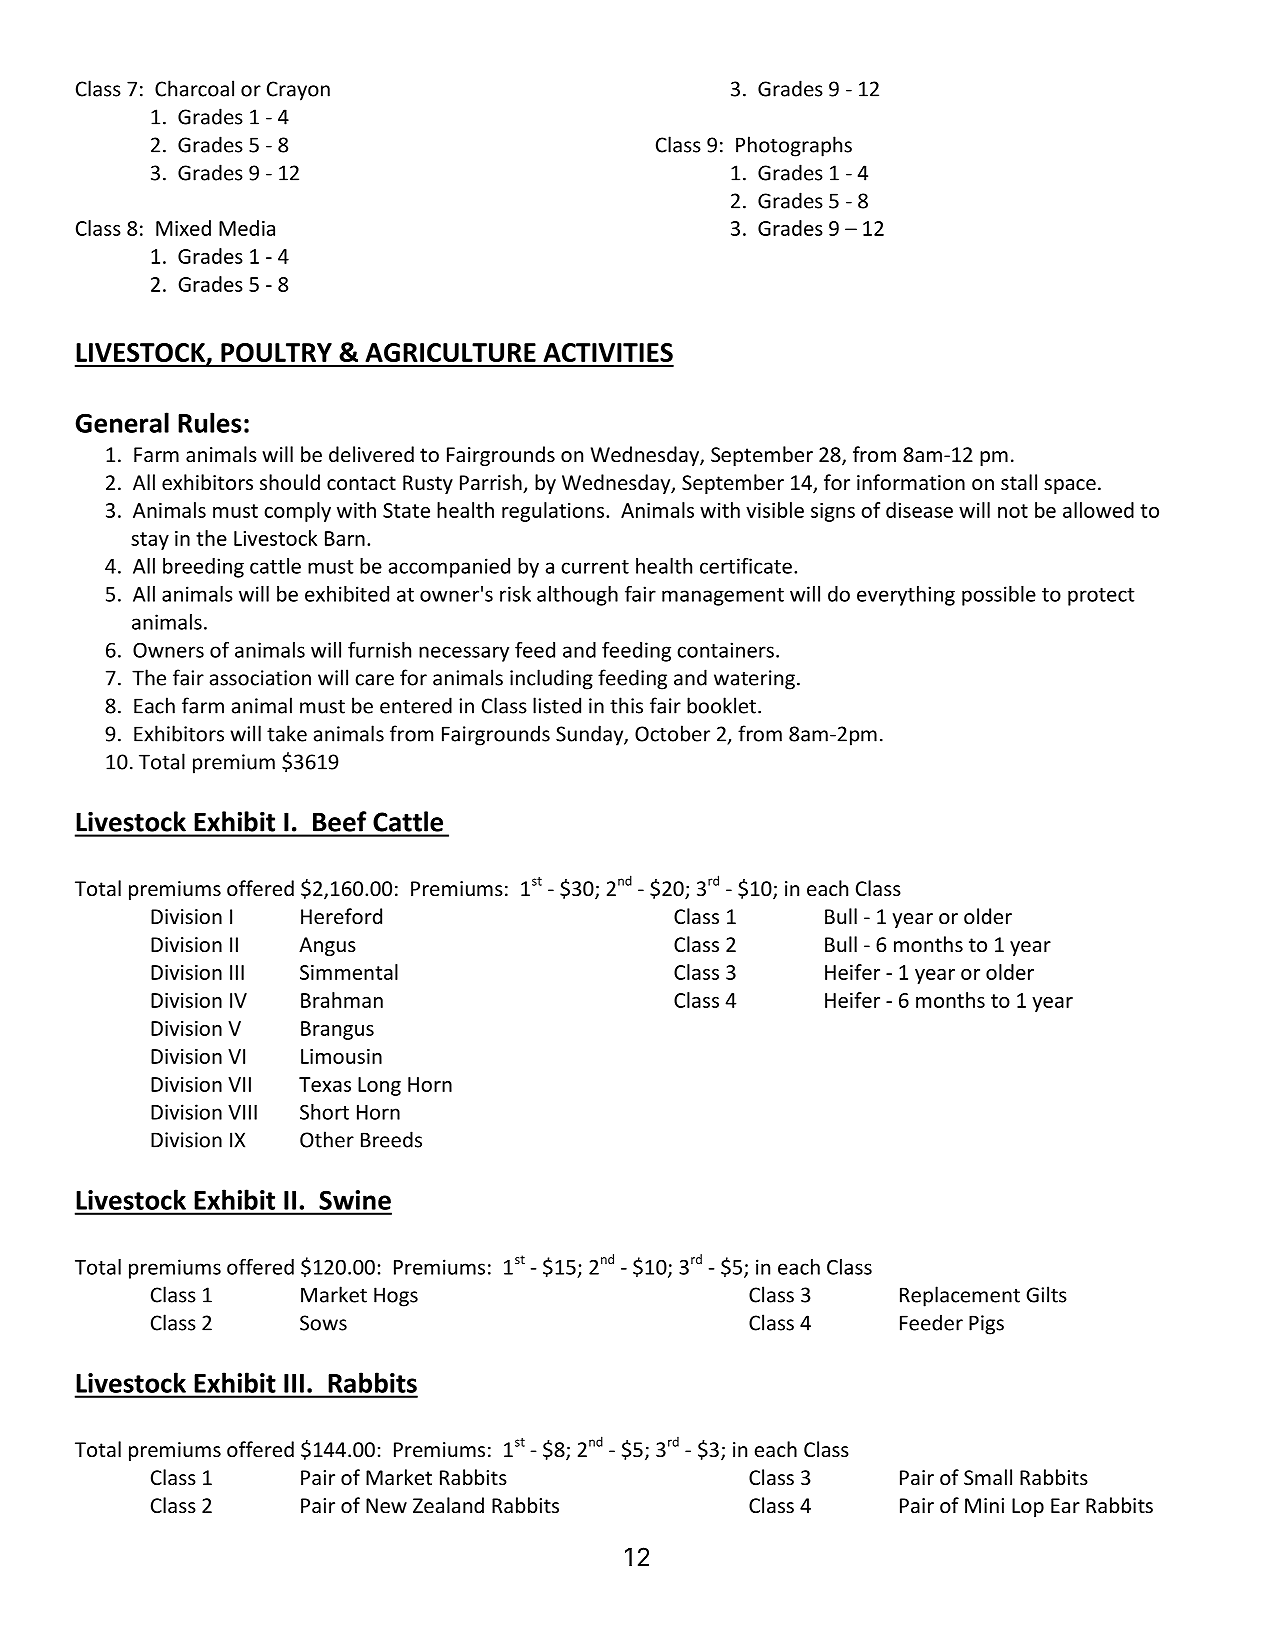  Describe the element at coordinates (287, 733) in the image. I see `take` at that location.
